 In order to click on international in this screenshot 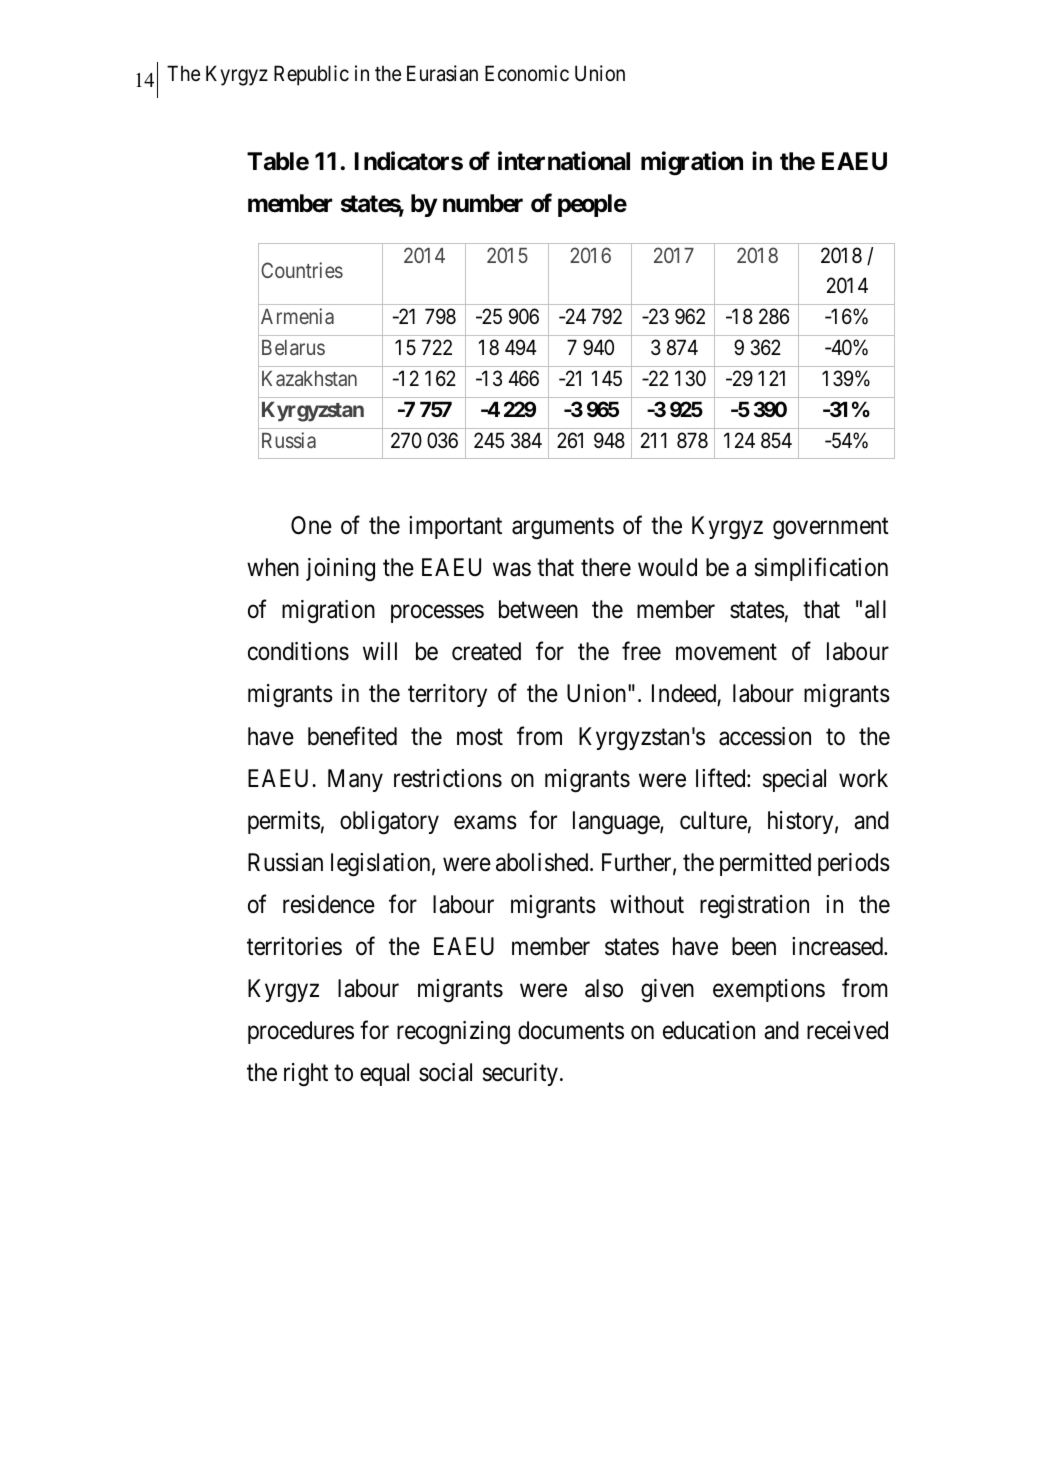, I will do `click(564, 161)`.
